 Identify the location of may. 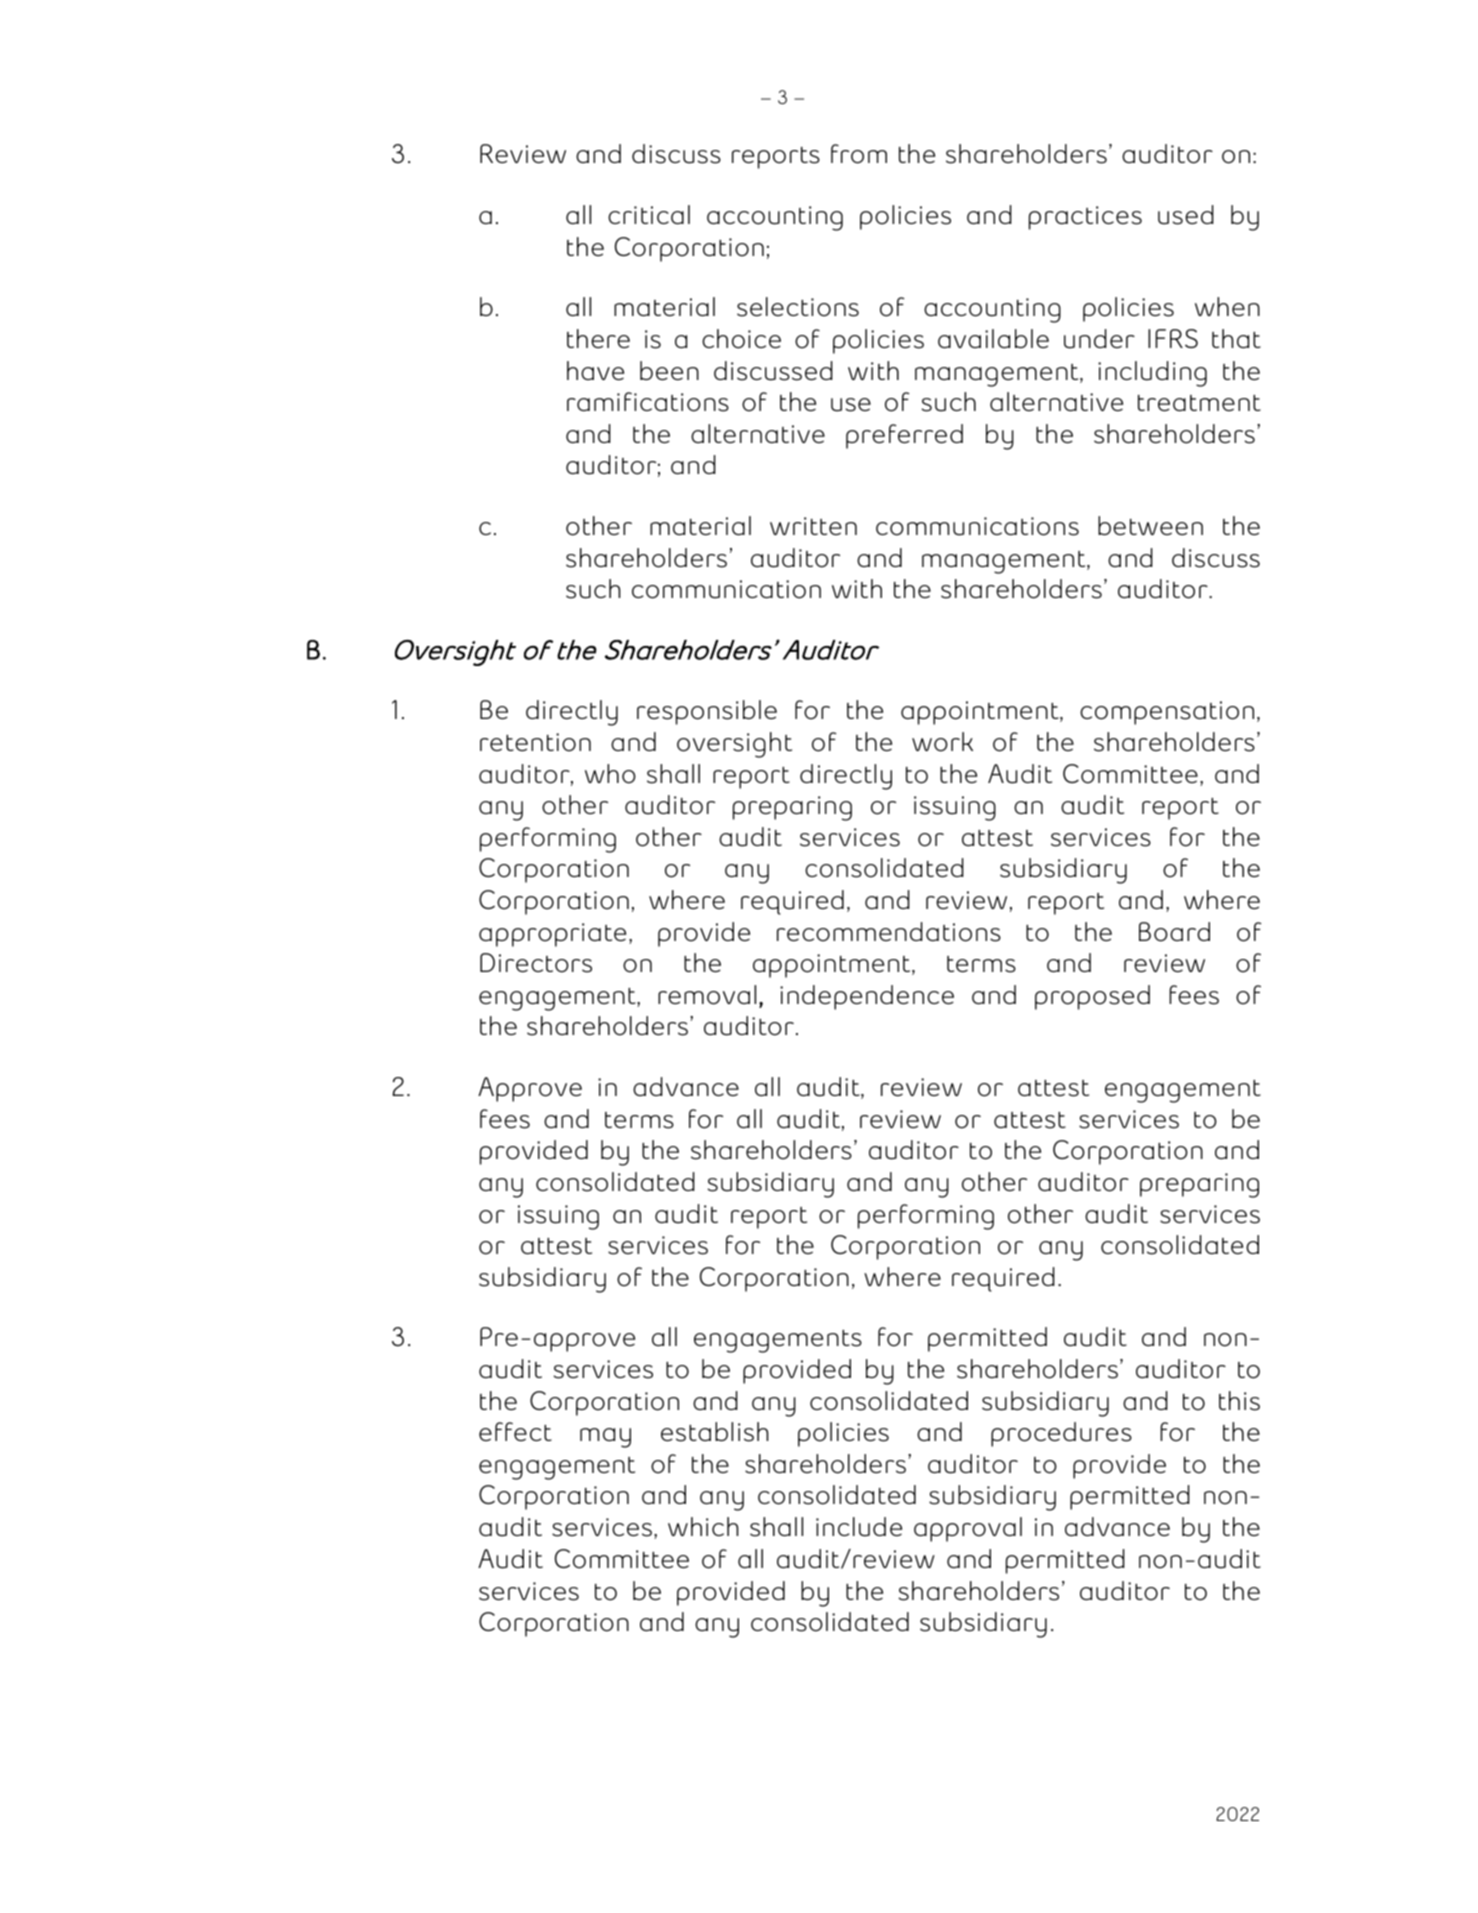
(605, 1438).
